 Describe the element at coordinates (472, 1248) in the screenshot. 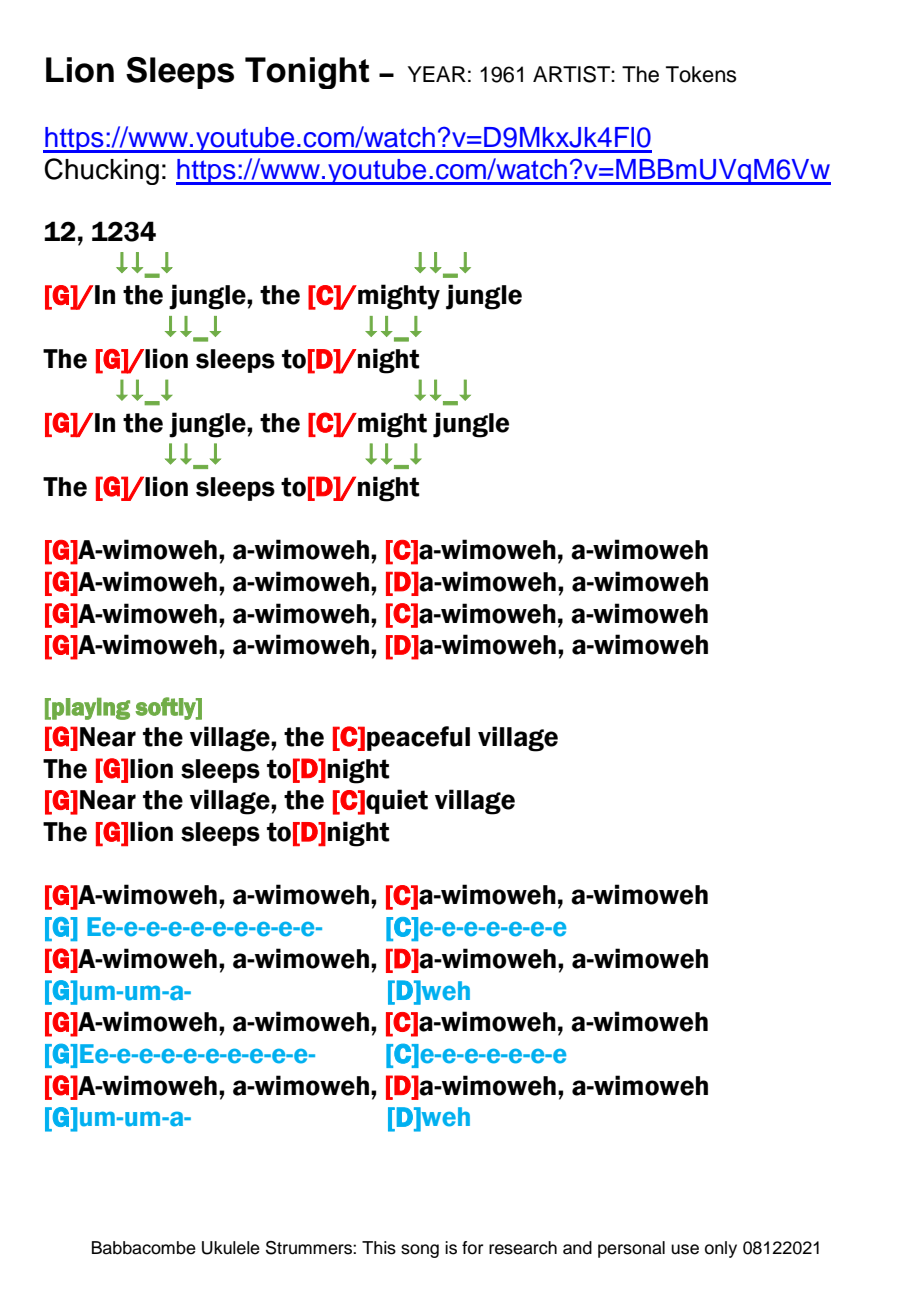

I see `for` at that location.
